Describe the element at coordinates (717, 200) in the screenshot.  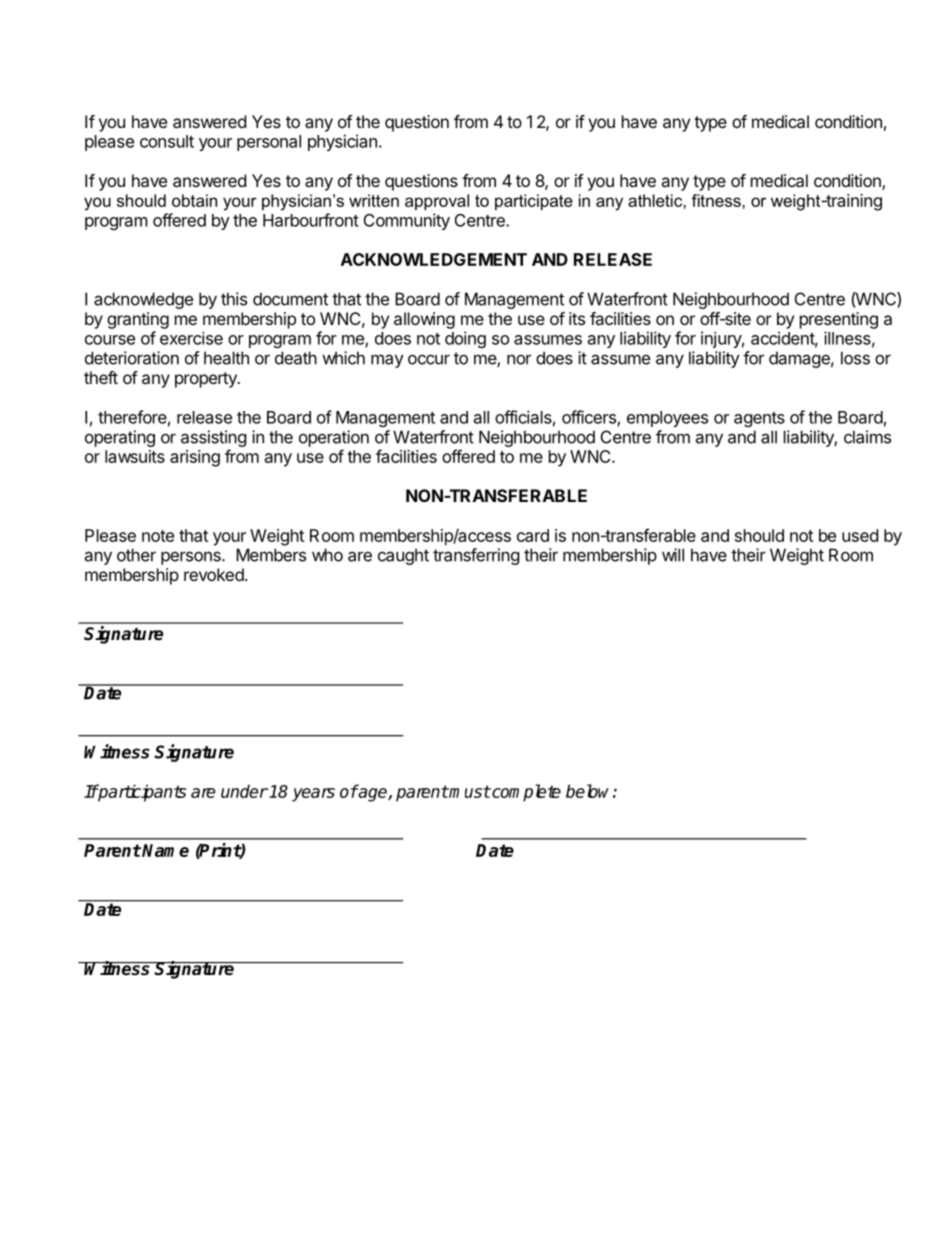
I see `fitness` at that location.
